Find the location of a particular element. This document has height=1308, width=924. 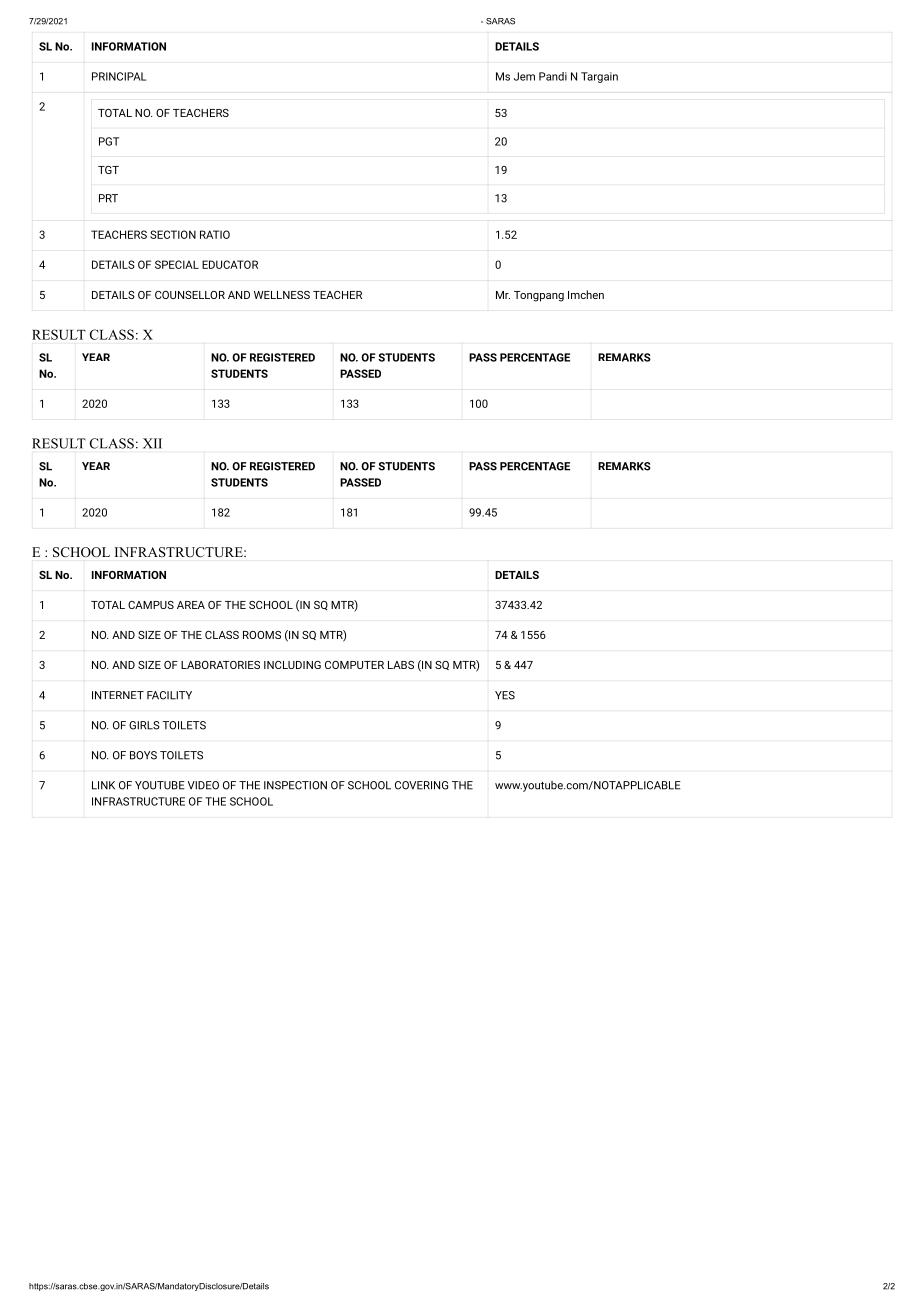

Jem is located at coordinates (524, 76).
